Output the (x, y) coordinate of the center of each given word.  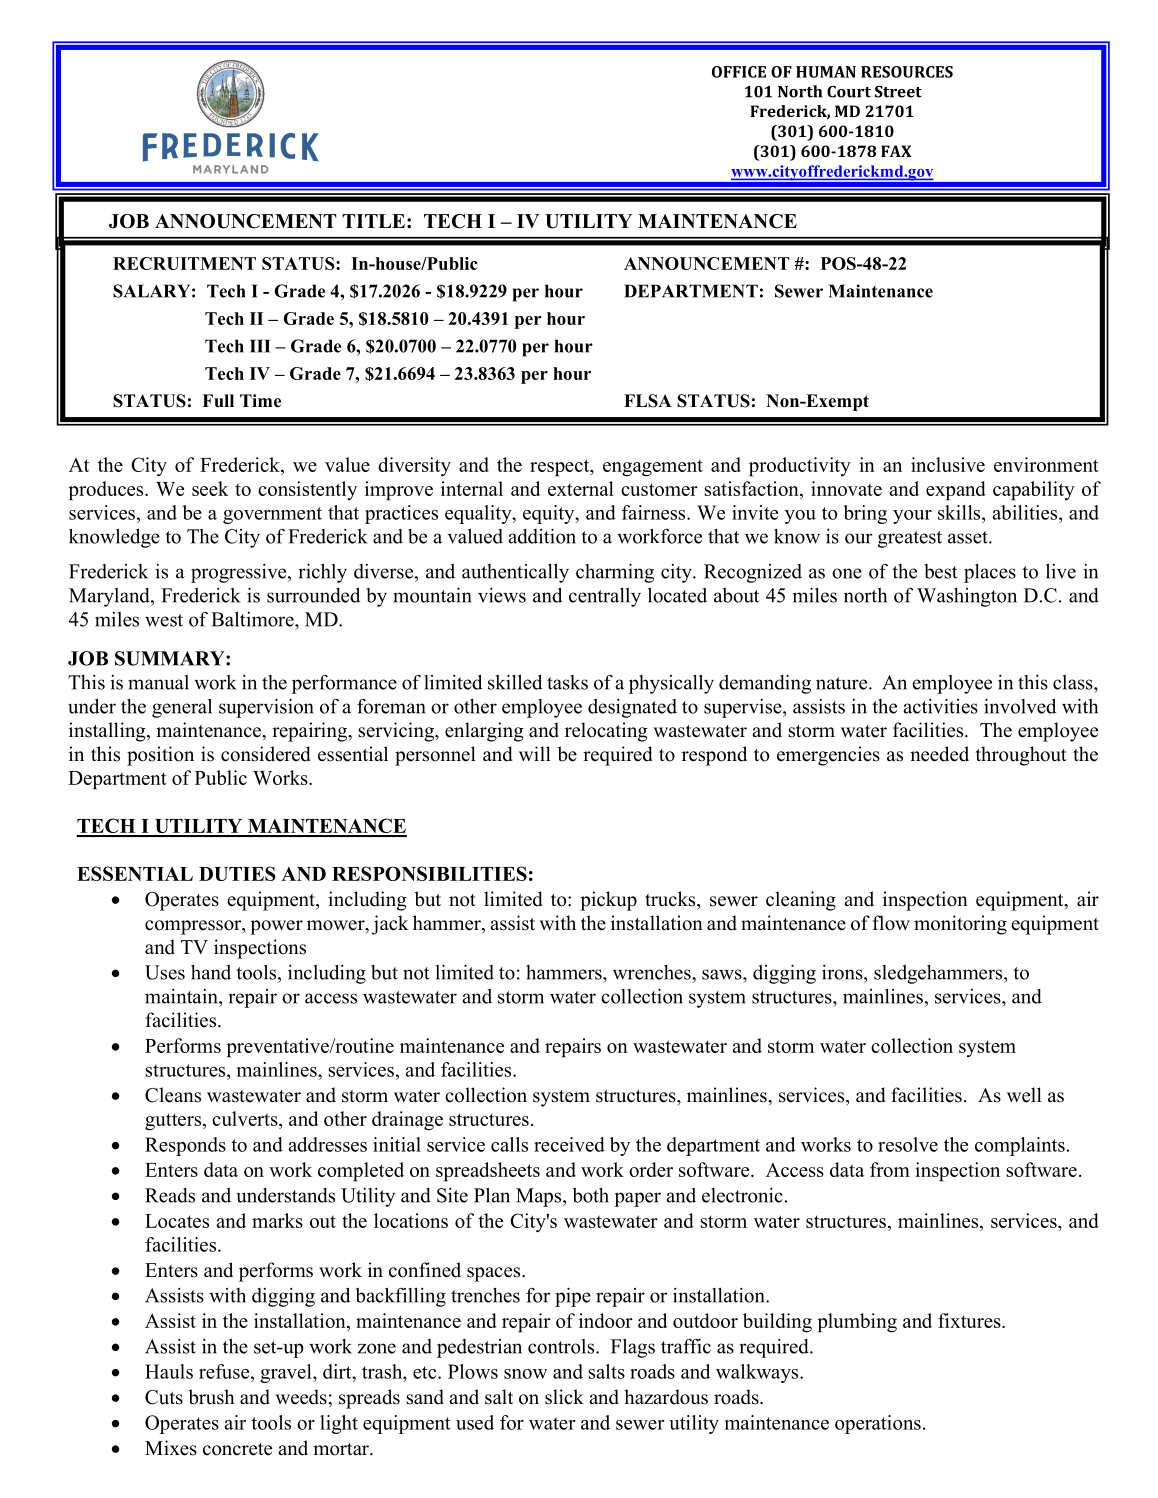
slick (564, 1397)
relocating (606, 732)
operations (878, 1424)
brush (211, 1397)
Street (898, 91)
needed (939, 754)
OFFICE (739, 72)
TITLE (373, 221)
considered (266, 754)
